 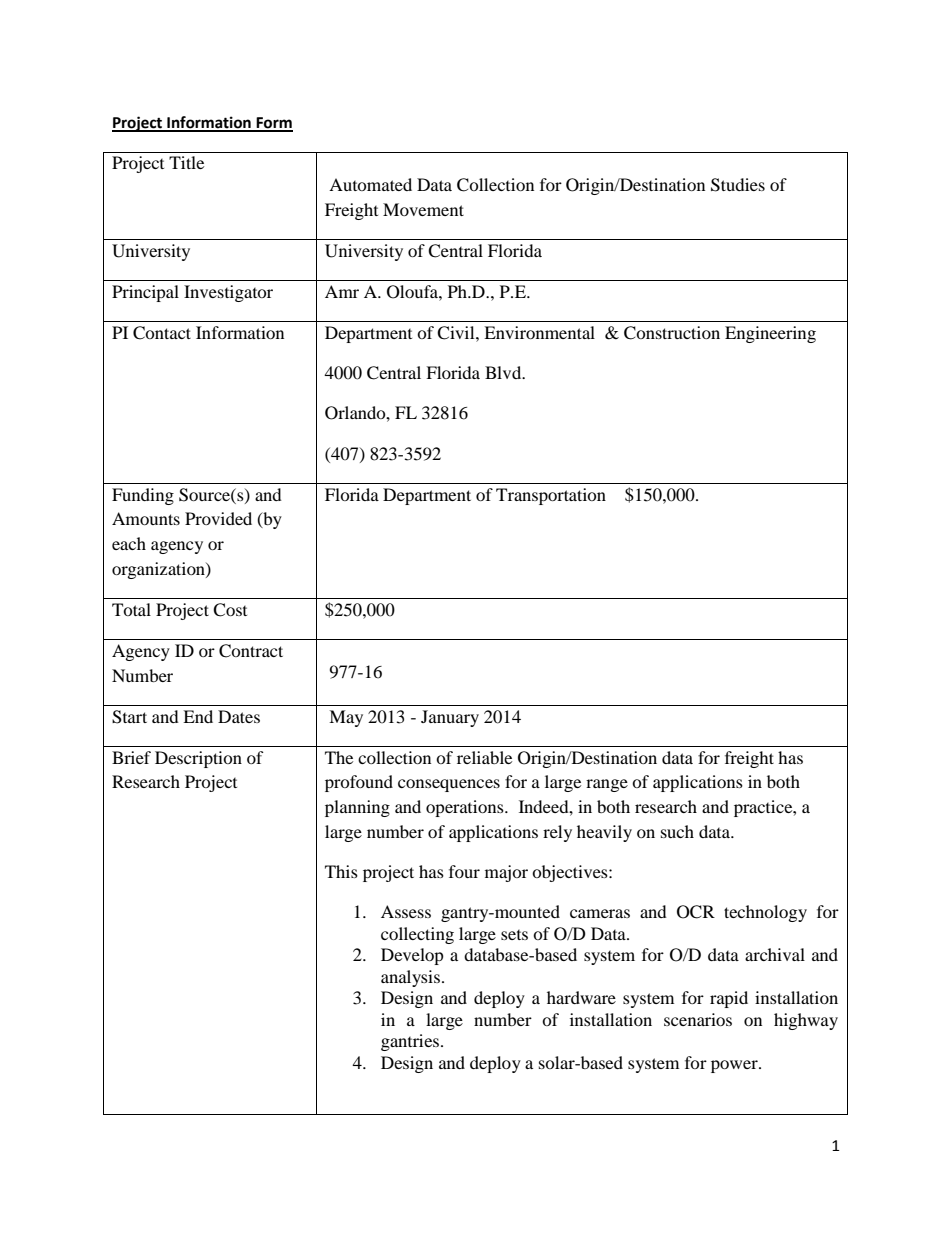 What do you see at coordinates (672, 333) in the page?
I see `Construction` at bounding box center [672, 333].
